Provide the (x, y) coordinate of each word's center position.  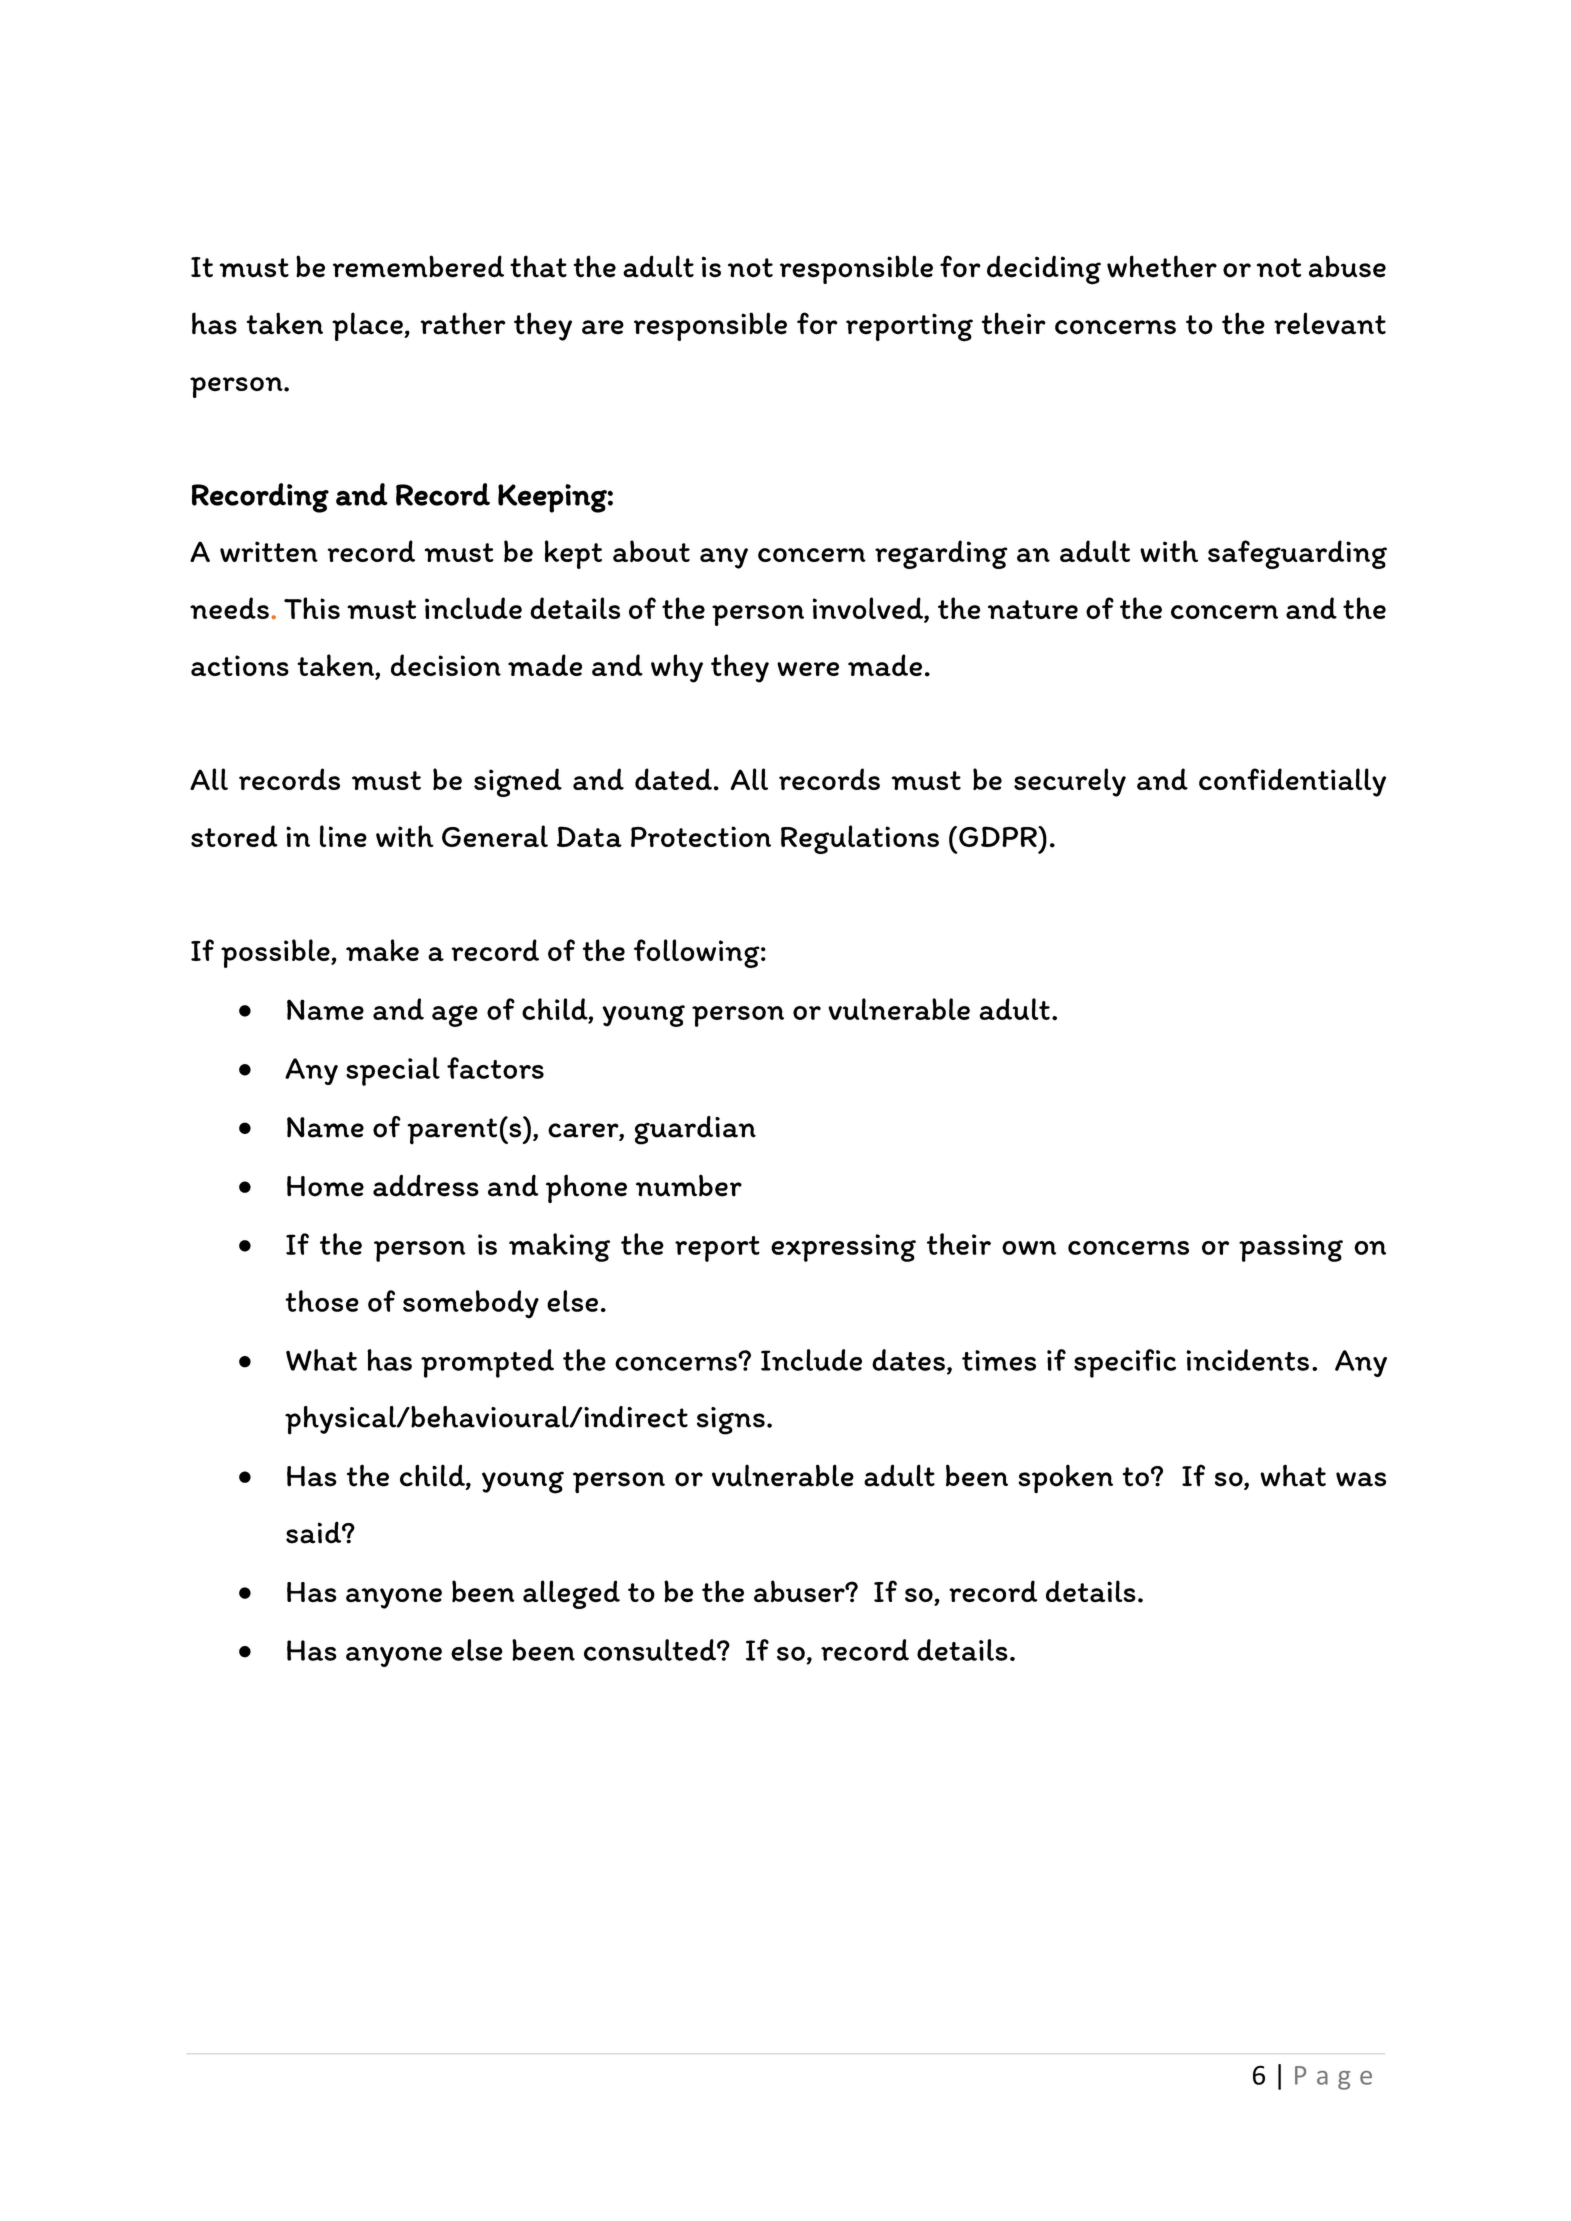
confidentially (1292, 782)
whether (1162, 266)
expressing (843, 1248)
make (382, 950)
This (312, 608)
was (1361, 1479)
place (368, 326)
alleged (571, 1594)
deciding (1044, 270)
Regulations (860, 839)
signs (731, 1421)
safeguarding (1297, 554)
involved (869, 609)
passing (1291, 1248)
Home (325, 1186)
